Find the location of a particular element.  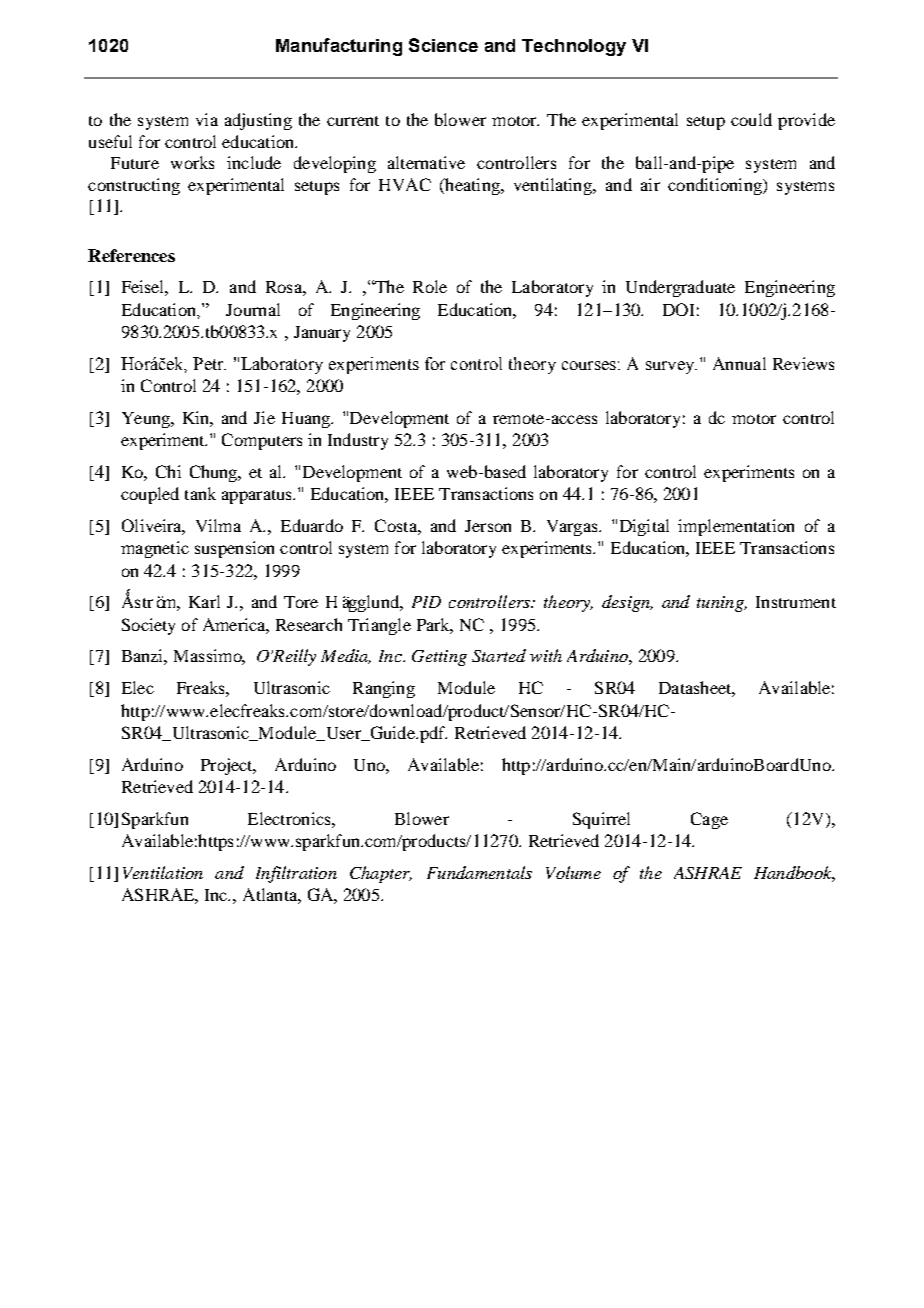

could is located at coordinates (751, 119).
